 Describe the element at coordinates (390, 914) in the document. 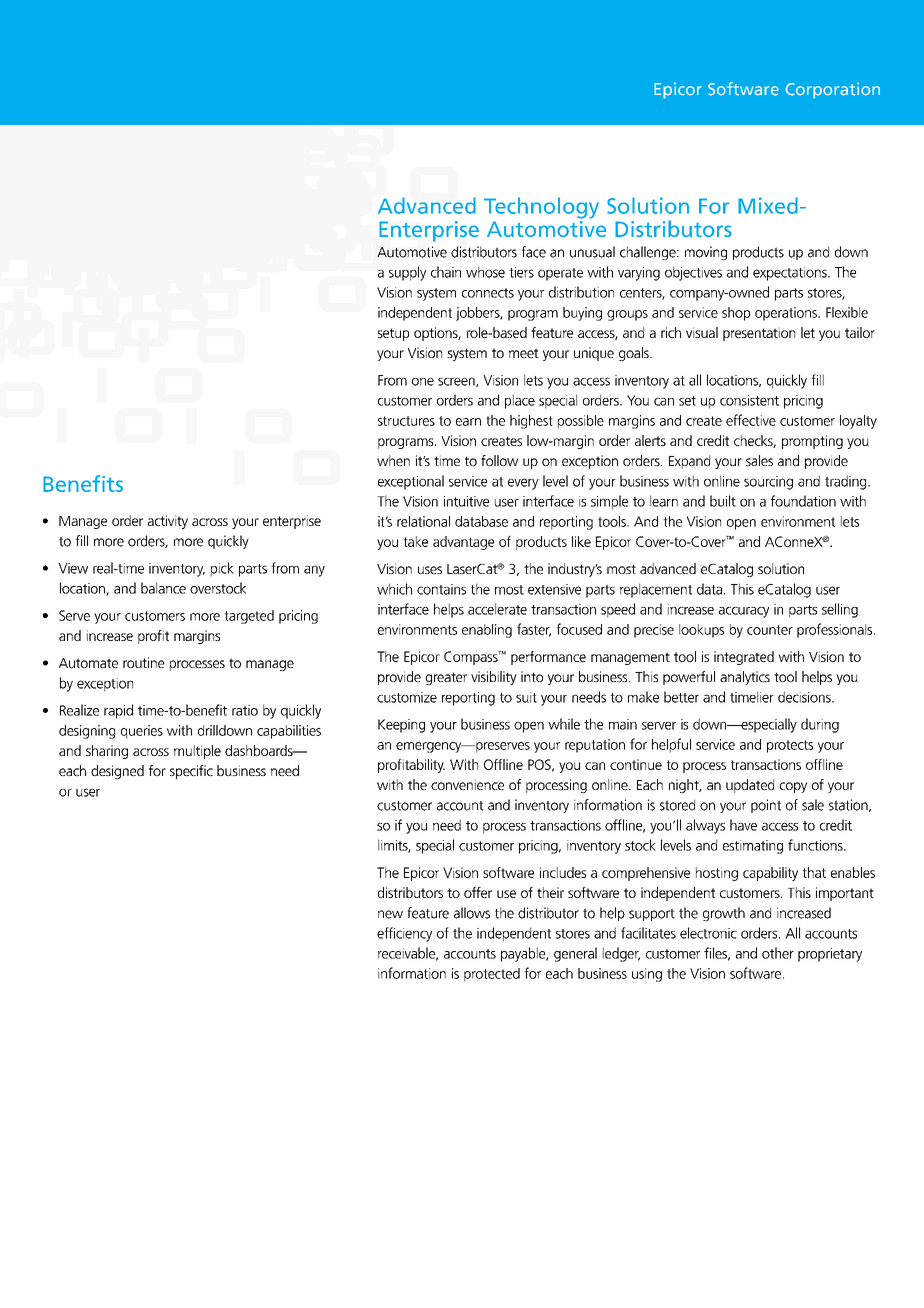

I see `new` at that location.
